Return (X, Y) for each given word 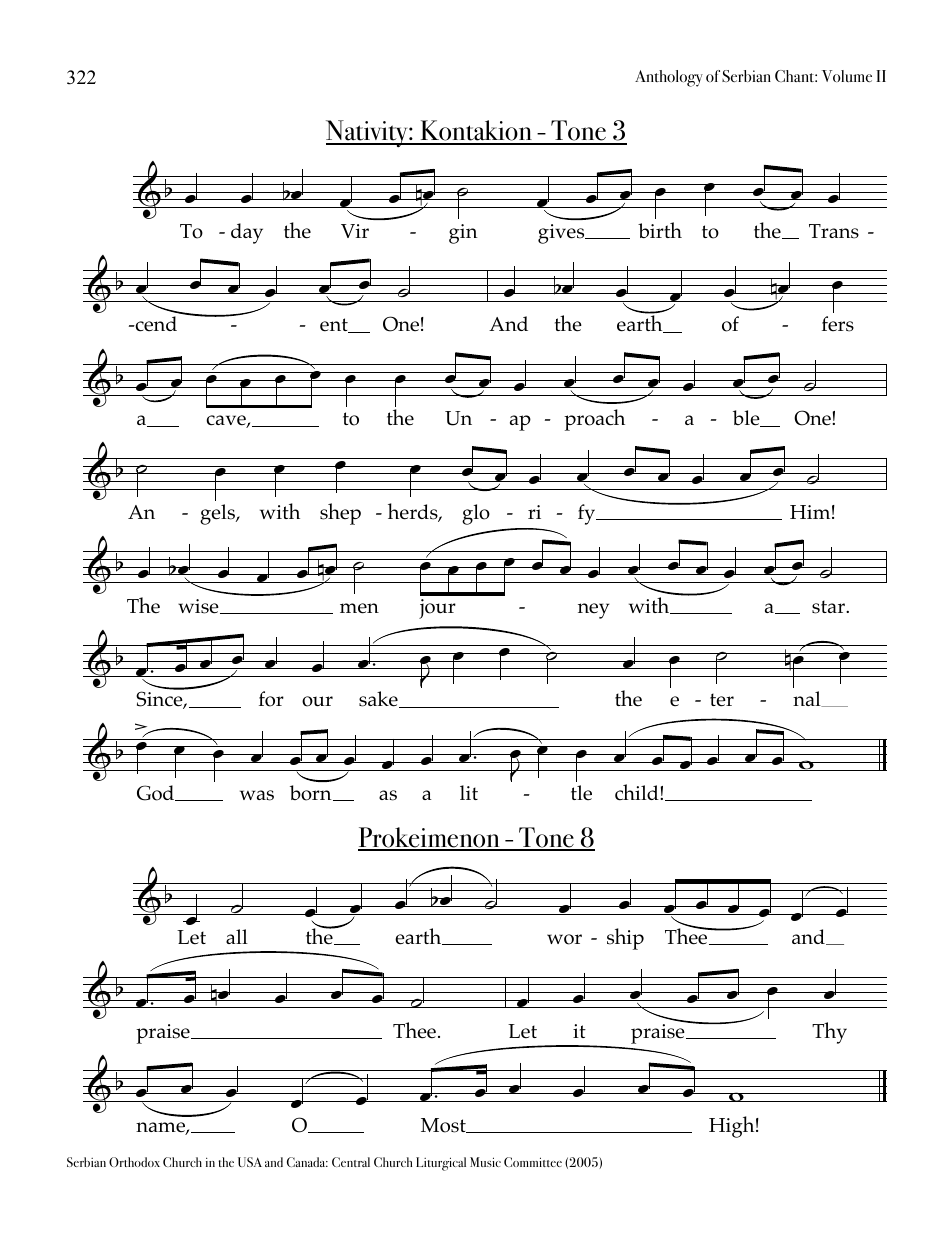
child (638, 792)
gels (218, 514)
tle (581, 792)
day (247, 233)
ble (747, 418)
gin (463, 234)
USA (250, 1162)
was (257, 795)
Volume (847, 76)
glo (476, 514)
